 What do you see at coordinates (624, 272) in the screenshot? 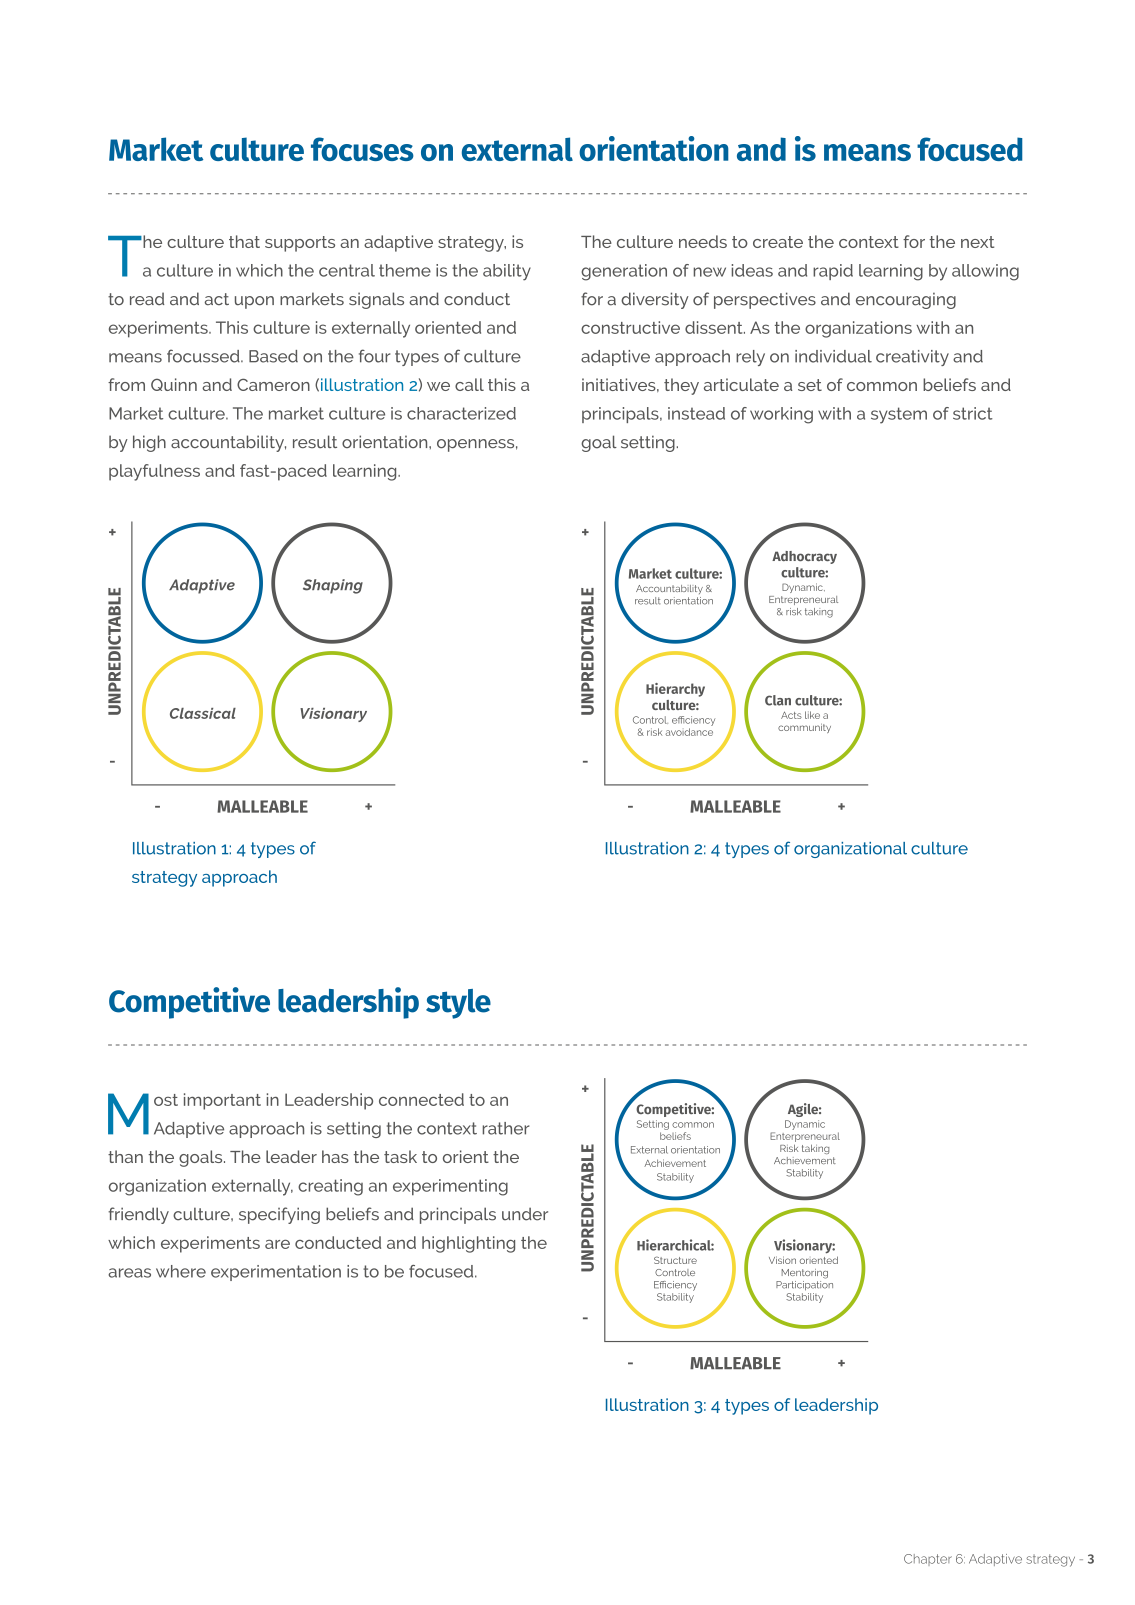
I see `generation` at bounding box center [624, 272].
